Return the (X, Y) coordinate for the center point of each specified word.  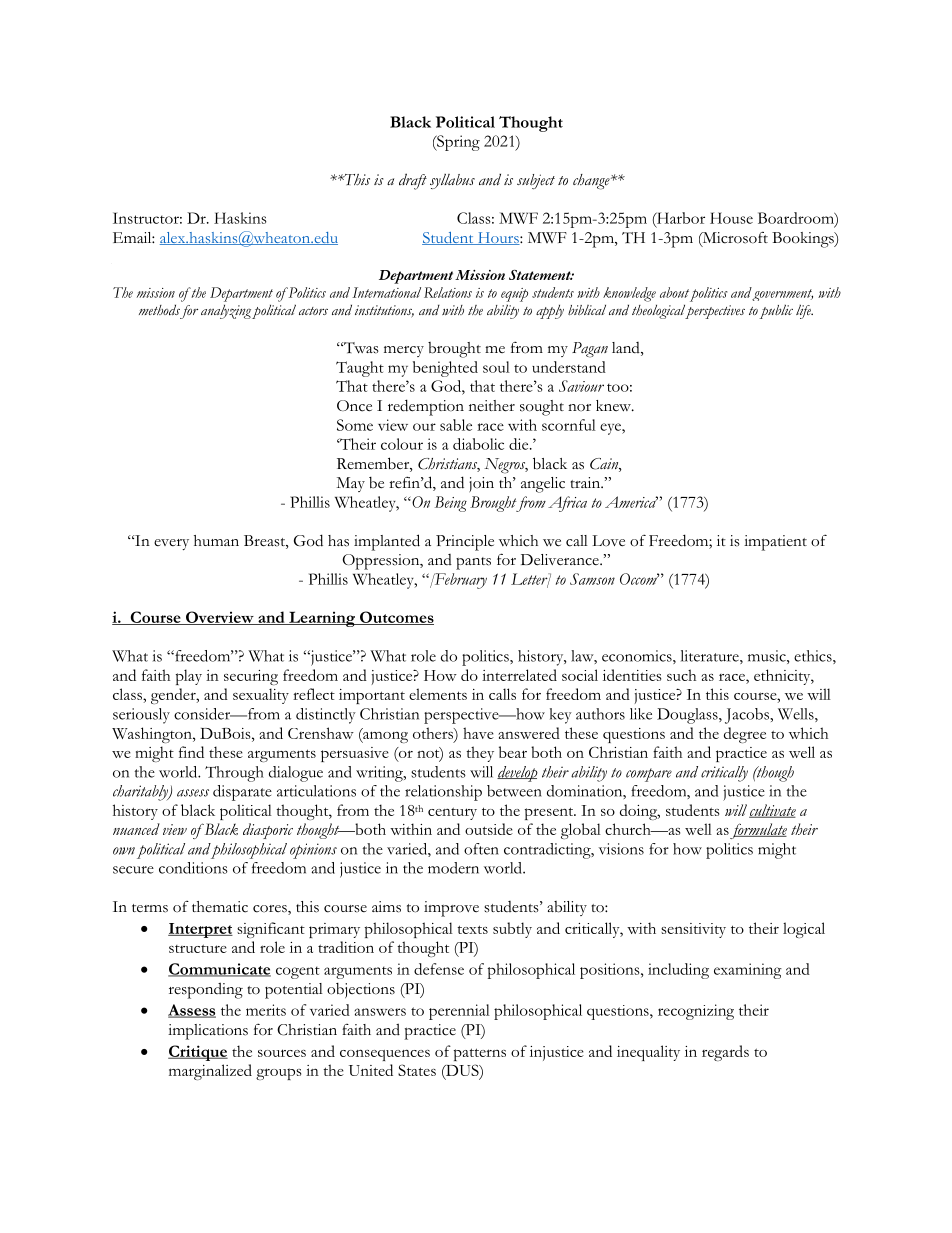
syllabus (452, 181)
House (731, 218)
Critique (198, 1053)
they (480, 754)
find (191, 752)
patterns (480, 1054)
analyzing (226, 312)
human (216, 540)
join (481, 484)
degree (745, 735)
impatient (775, 543)
